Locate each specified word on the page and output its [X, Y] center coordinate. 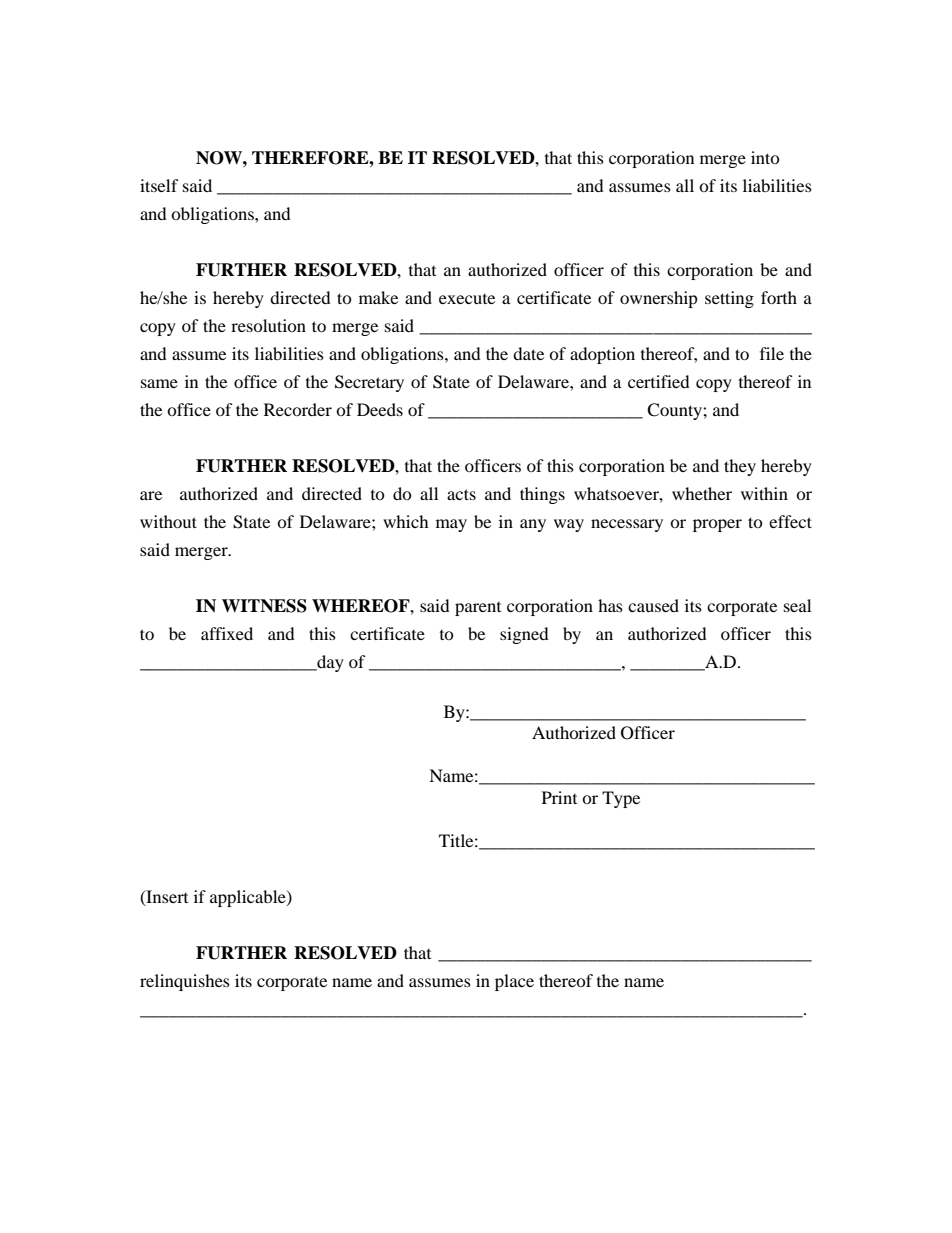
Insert [166, 897]
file [772, 353]
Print [559, 797]
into [765, 157]
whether [702, 493]
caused [653, 605]
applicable [249, 898]
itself [159, 185]
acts [461, 494]
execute [467, 299]
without [168, 521]
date [528, 353]
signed [524, 635]
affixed [227, 633]
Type [621, 799]
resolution [268, 325]
